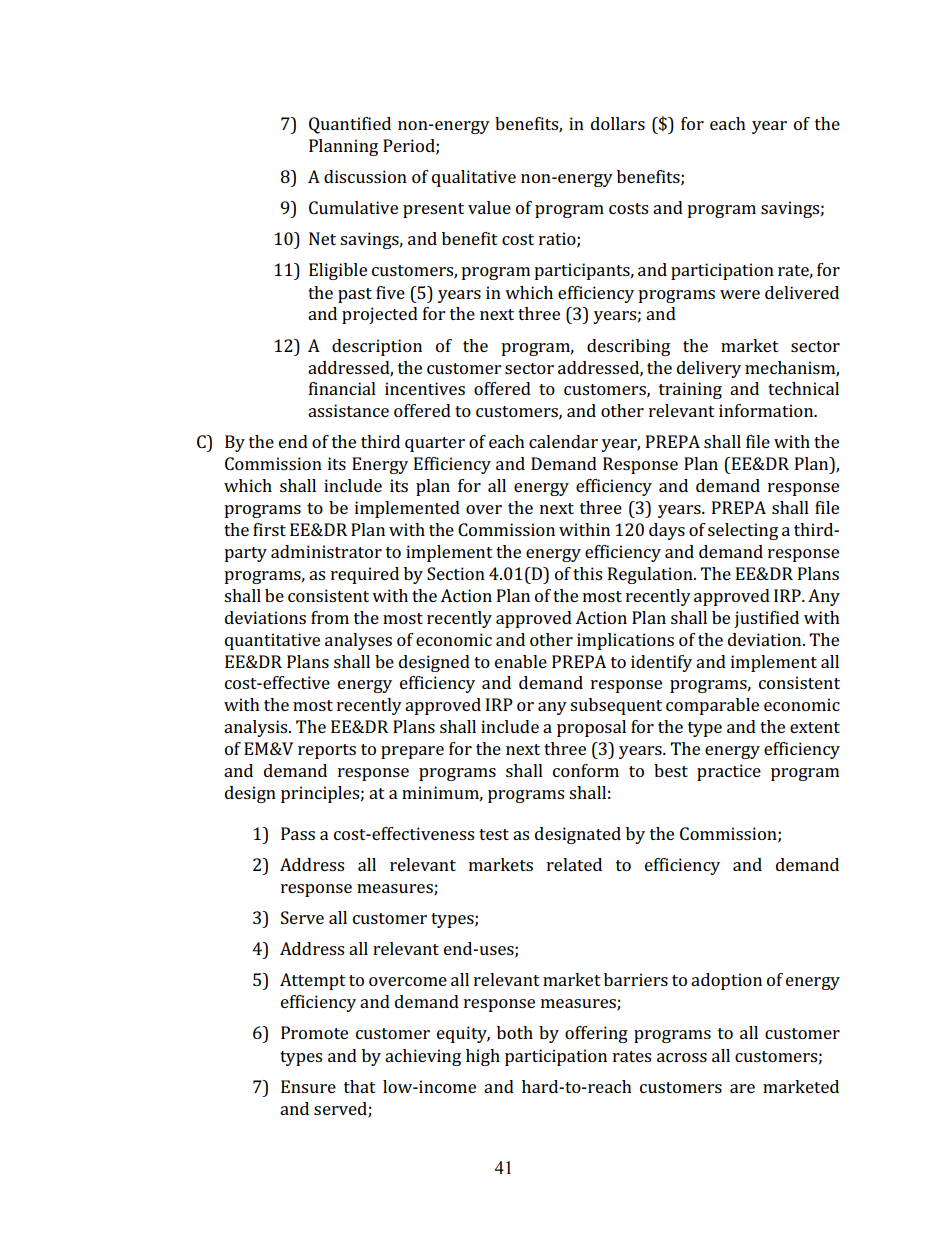 The image size is (952, 1233). Describe the element at coordinates (766, 619) in the screenshot. I see `justified` at that location.
